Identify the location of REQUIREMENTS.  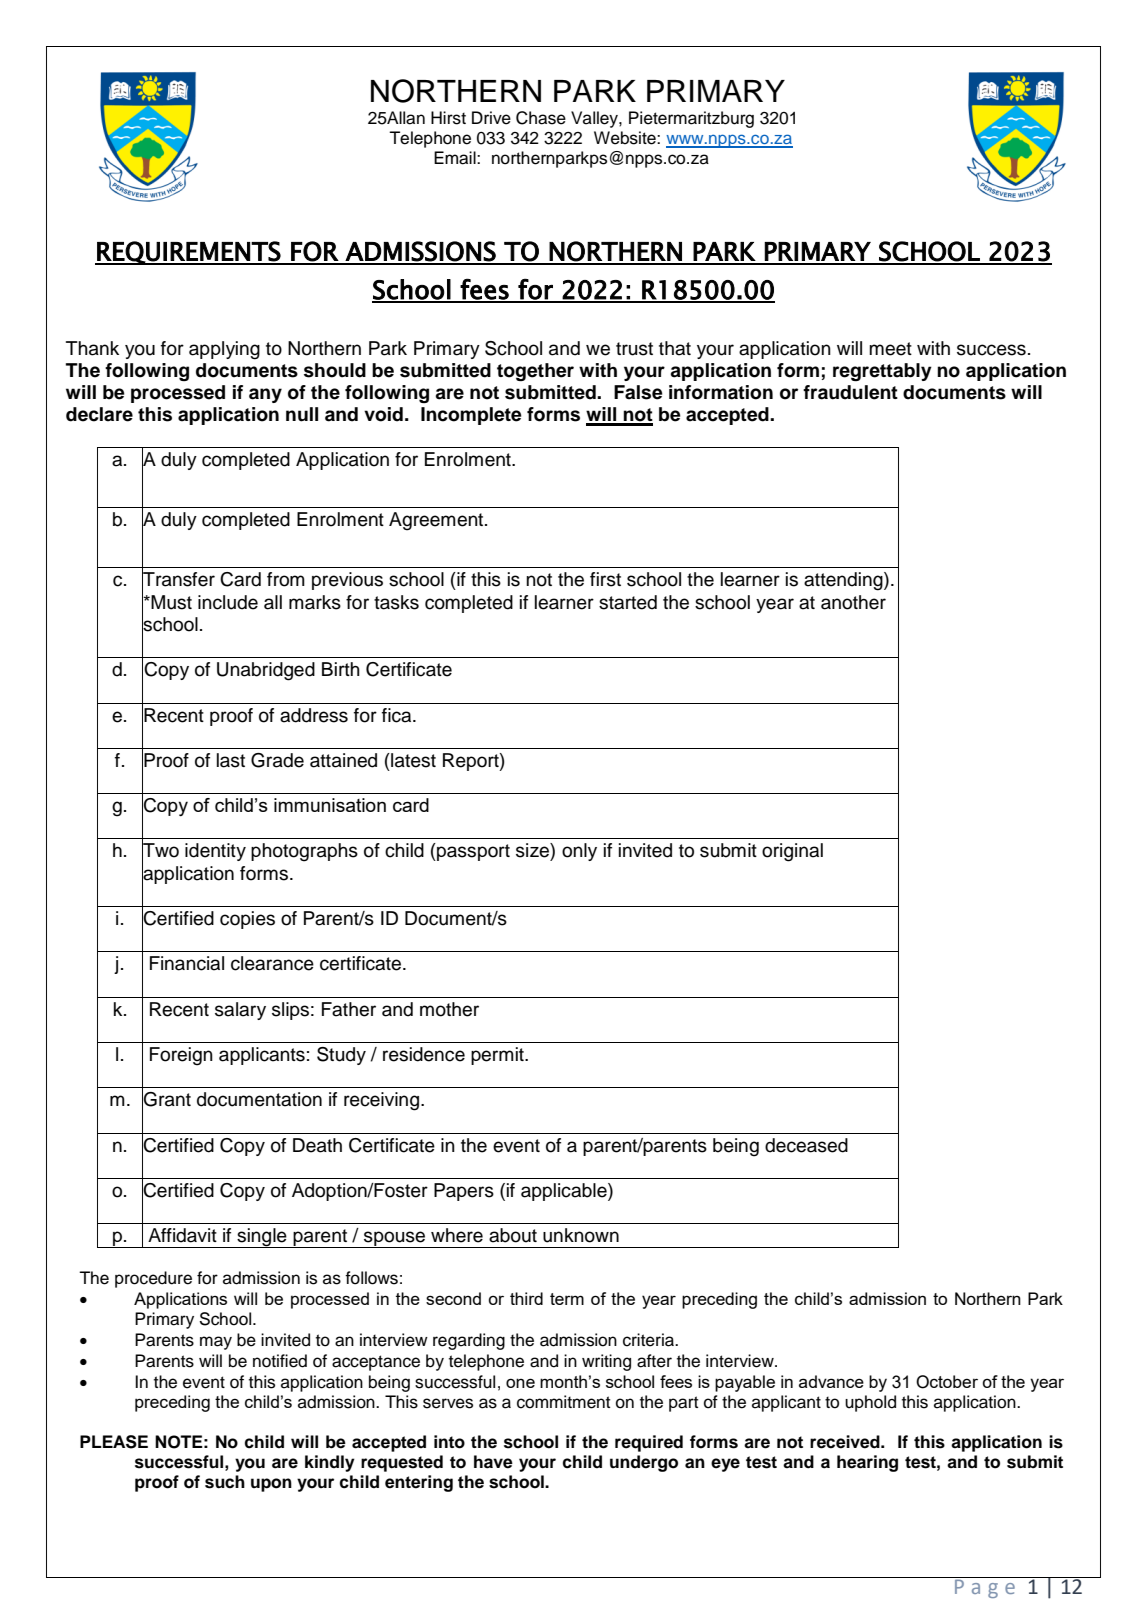
(188, 253).
